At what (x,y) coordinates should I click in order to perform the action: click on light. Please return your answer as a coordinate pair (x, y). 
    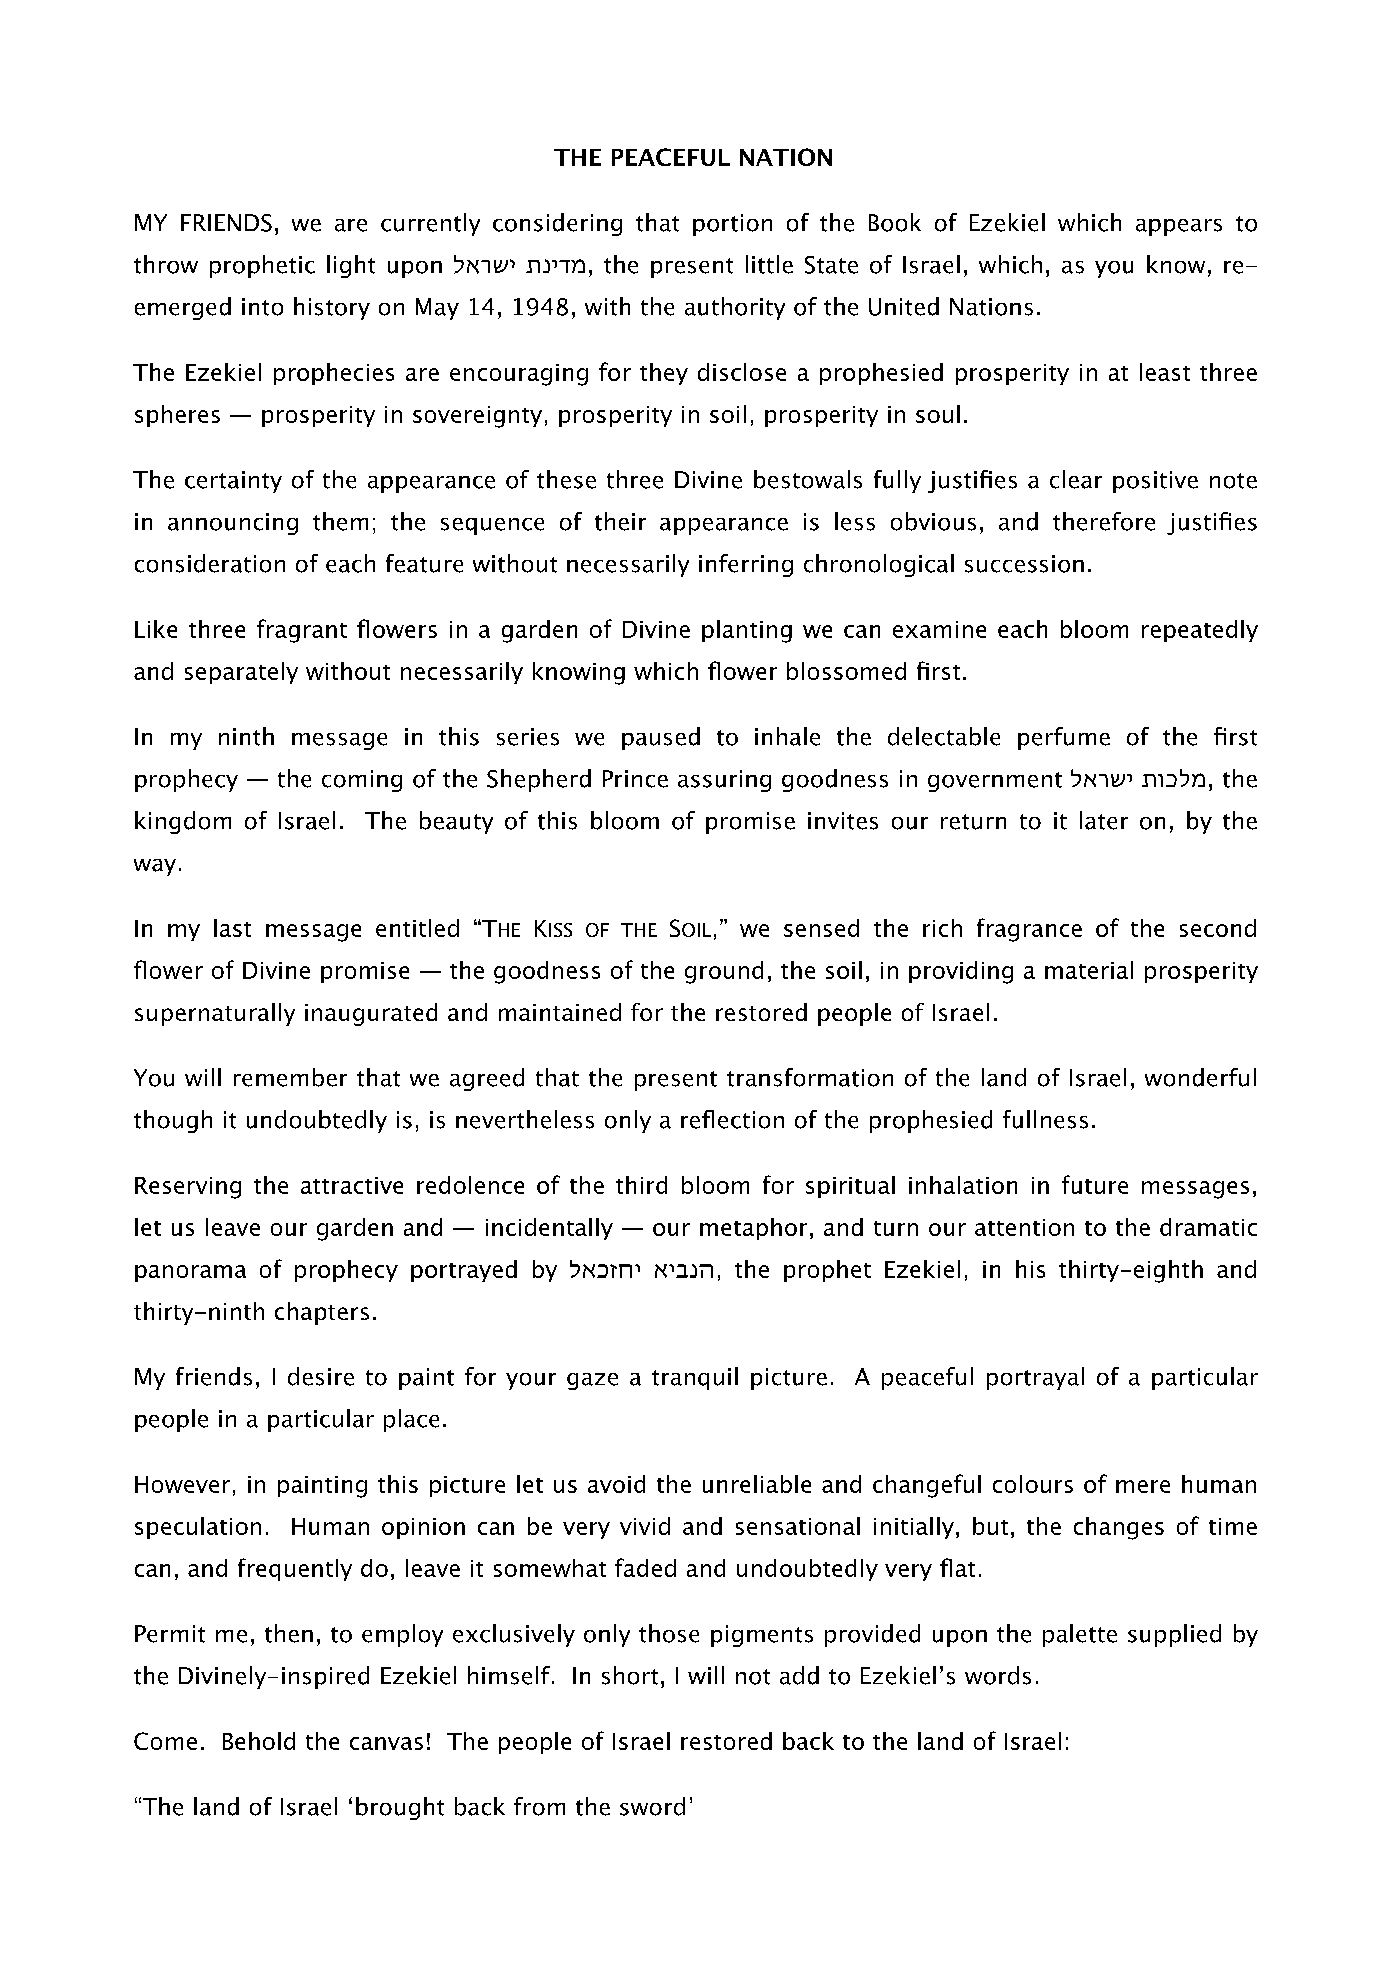
    Looking at the image, I should click on (351, 266).
